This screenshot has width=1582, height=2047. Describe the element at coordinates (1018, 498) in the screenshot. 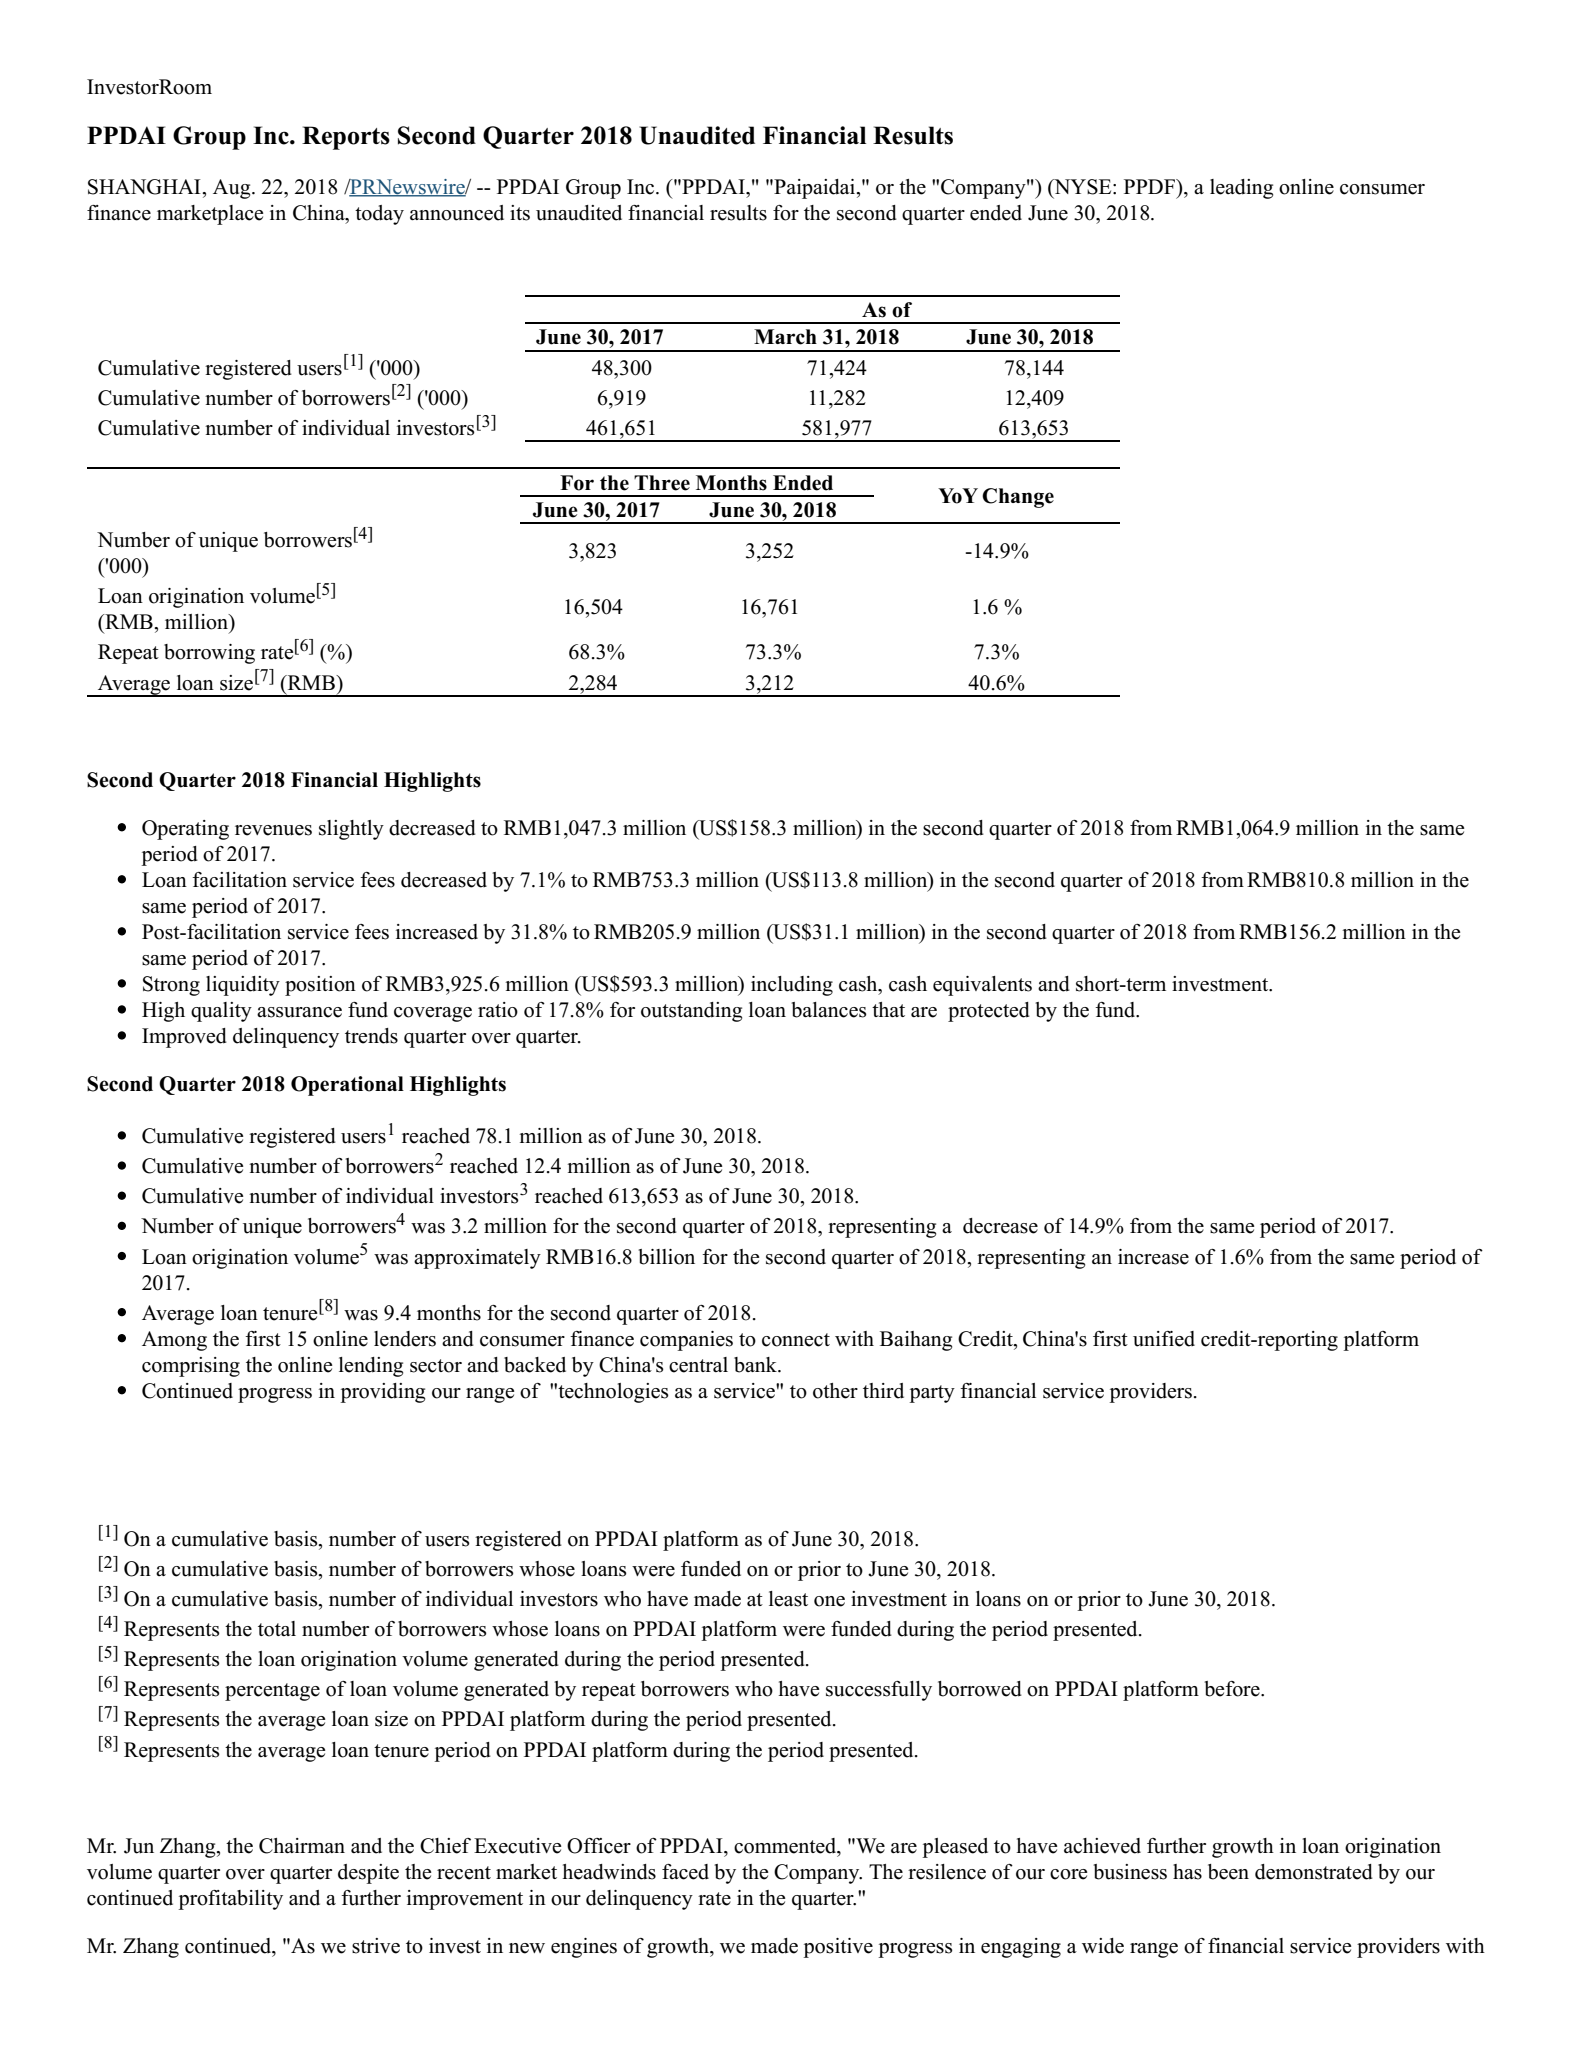

I see `Change` at that location.
